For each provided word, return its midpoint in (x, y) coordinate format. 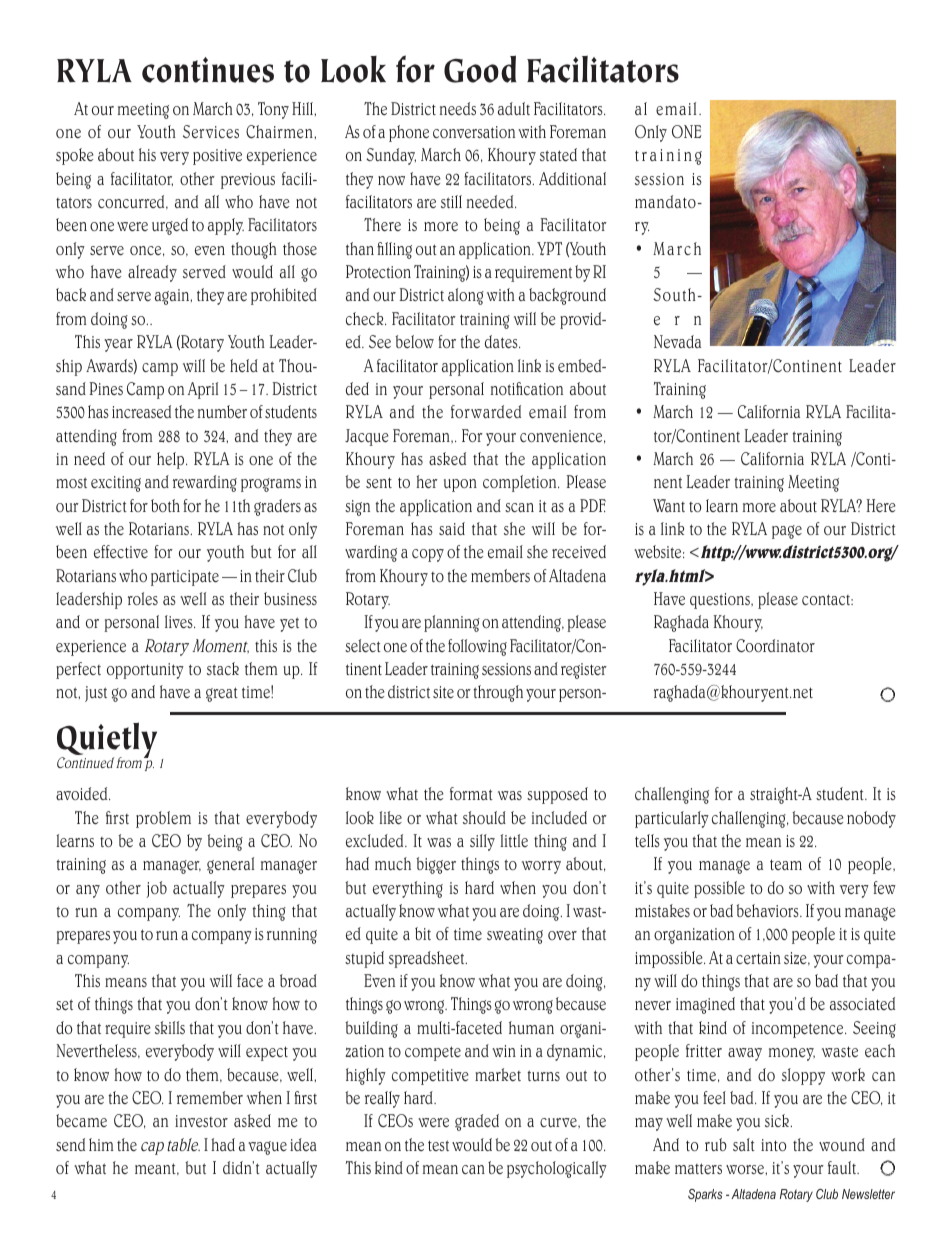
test (438, 1145)
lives (180, 621)
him (101, 1144)
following (477, 647)
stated (558, 154)
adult (514, 108)
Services (211, 131)
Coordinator (775, 646)
